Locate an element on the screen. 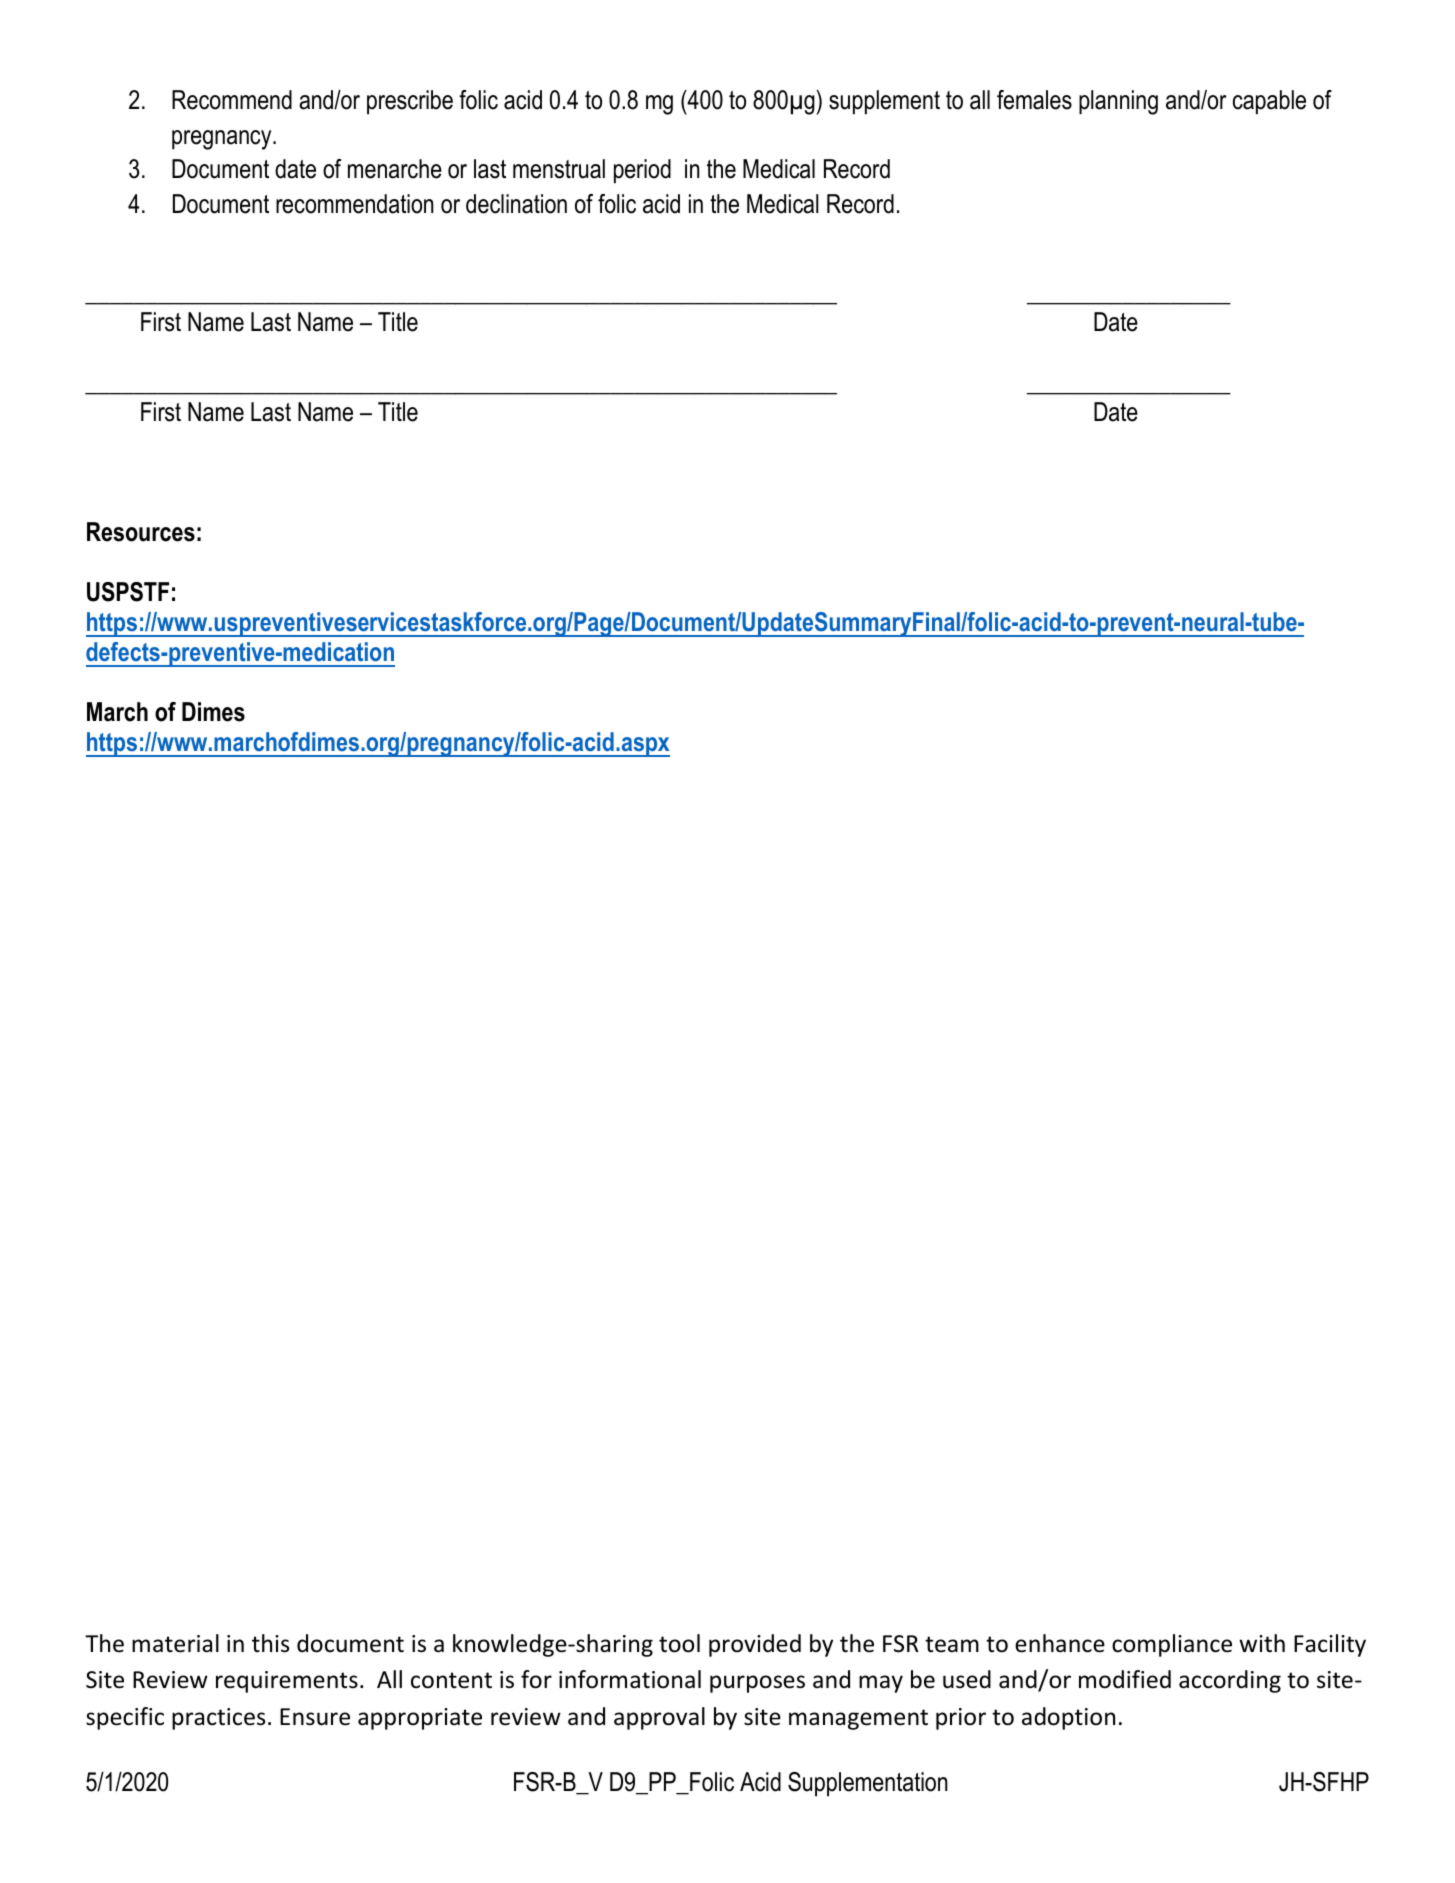 The height and width of the screenshot is (1883, 1455). requirements is located at coordinates (287, 1682).
